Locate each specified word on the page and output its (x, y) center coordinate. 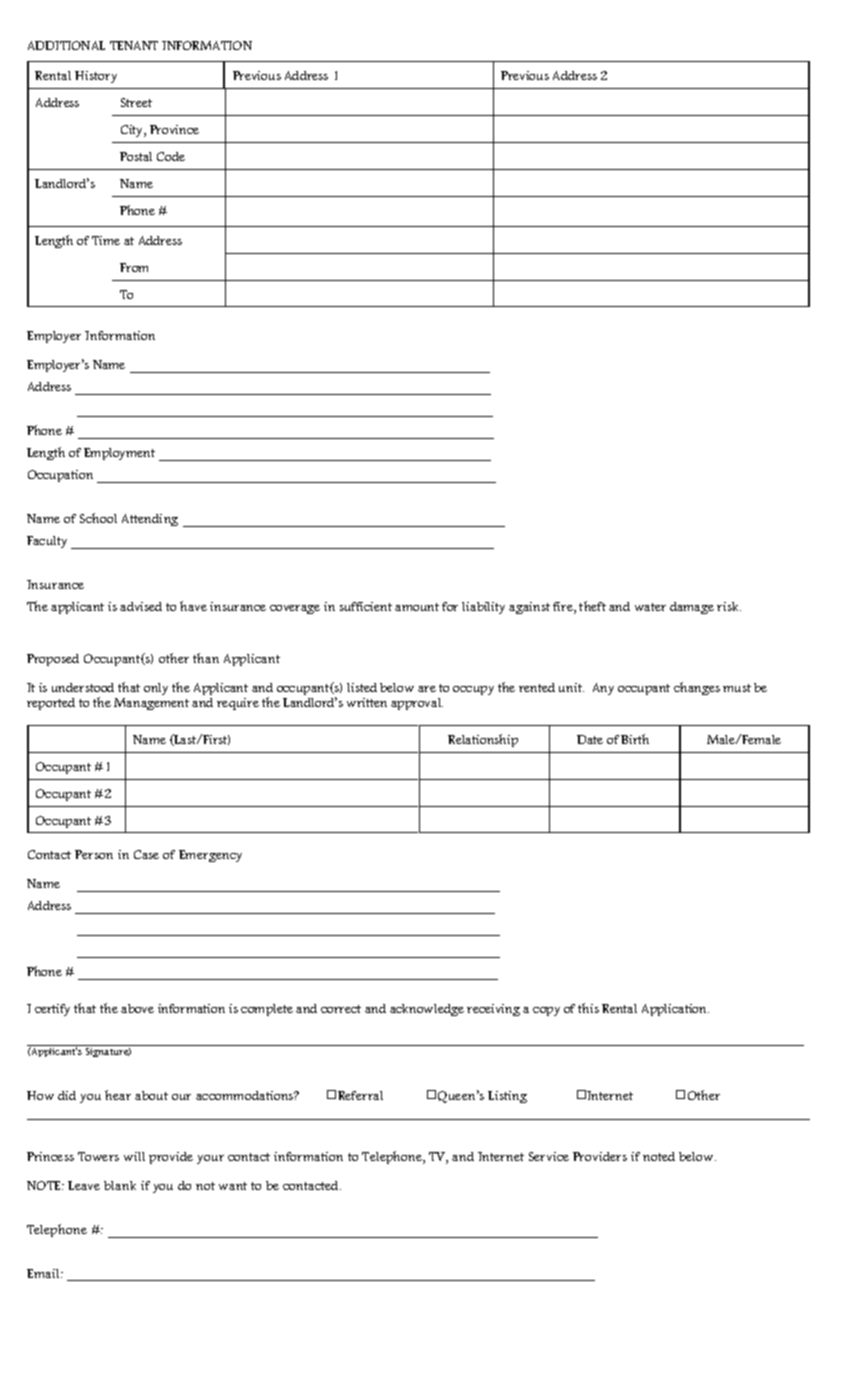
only (156, 689)
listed (362, 687)
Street (136, 102)
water (650, 607)
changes (697, 688)
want (233, 1186)
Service (549, 1156)
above (137, 1008)
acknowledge (427, 1010)
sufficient (366, 606)
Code (171, 156)
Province (174, 129)
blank (120, 1185)
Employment (119, 454)
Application (675, 1010)
